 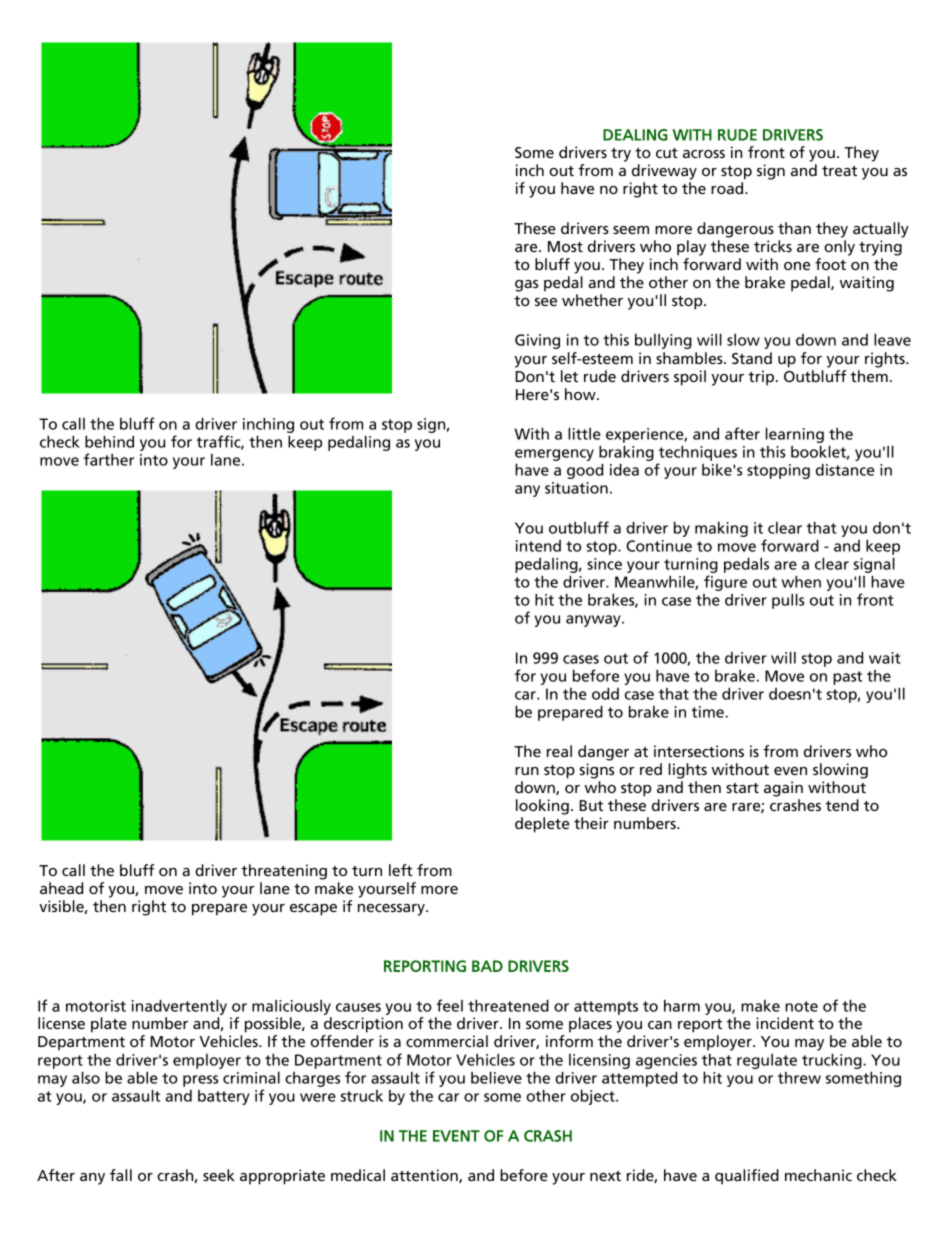 I want to click on necessary, so click(x=392, y=910).
